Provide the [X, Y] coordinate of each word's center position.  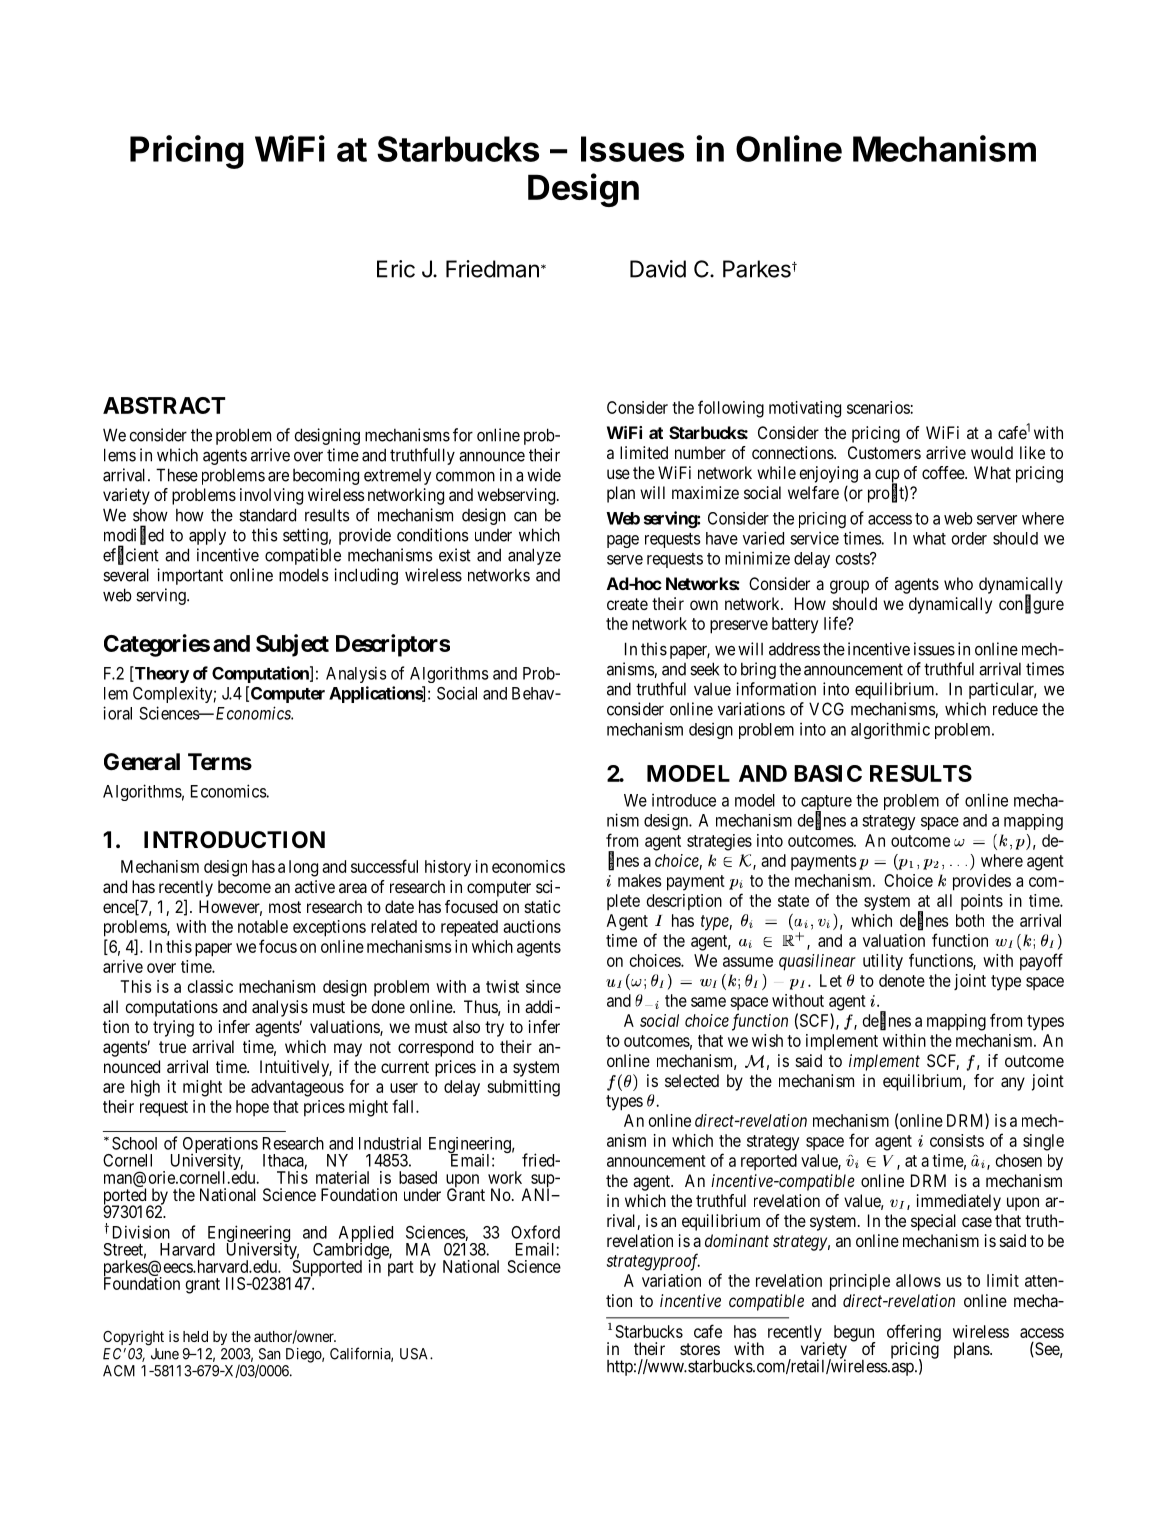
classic [210, 986]
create [627, 604]
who [958, 583]
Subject [292, 645]
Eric [396, 269]
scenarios [879, 407]
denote [902, 980]
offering [914, 1334]
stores [700, 1349]
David [658, 269]
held [195, 1336]
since [543, 986]
